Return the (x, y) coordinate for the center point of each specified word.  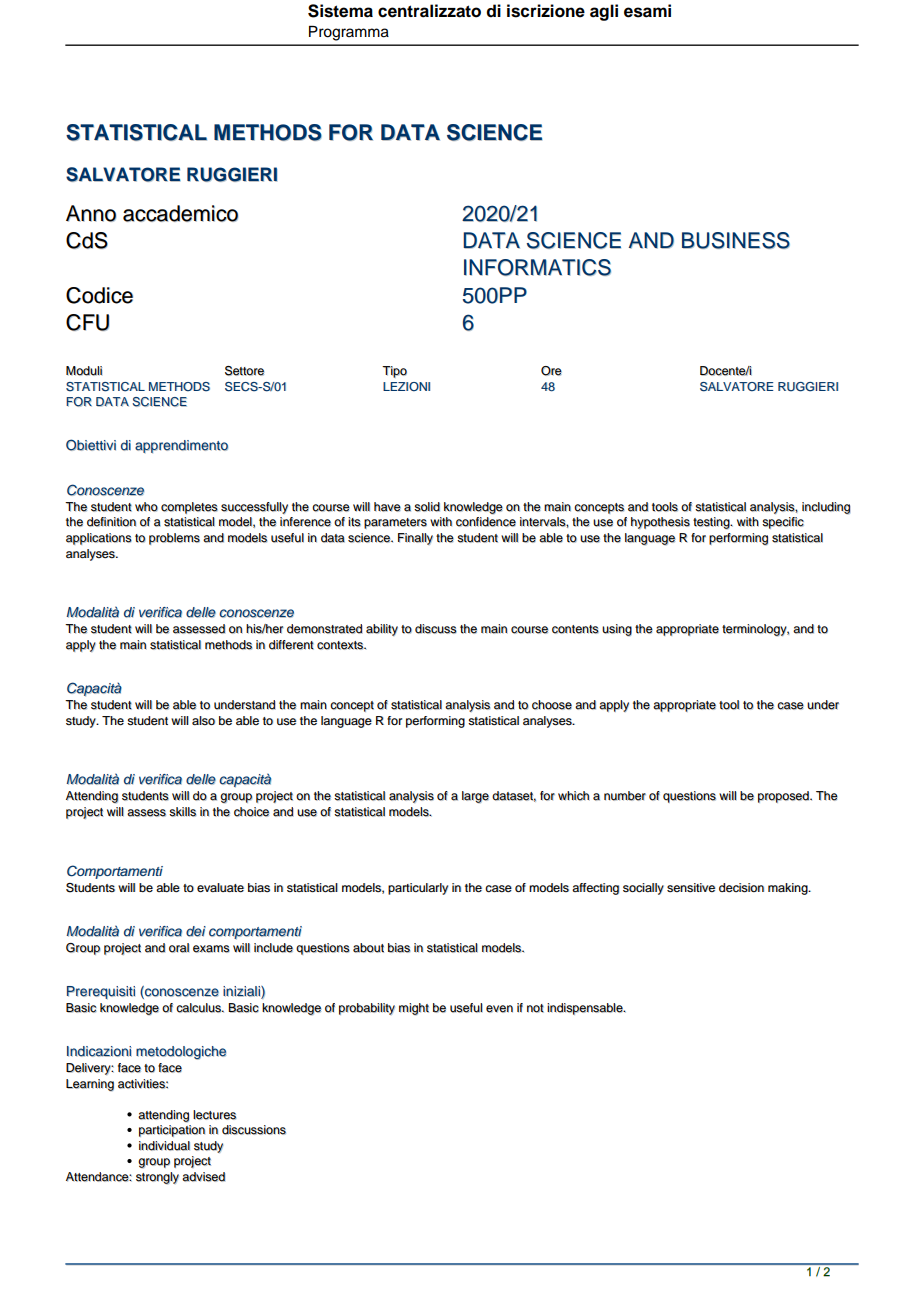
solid (427, 507)
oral (179, 948)
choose (552, 705)
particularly (418, 889)
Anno (91, 213)
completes (189, 508)
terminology (755, 630)
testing (713, 523)
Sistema (340, 11)
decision (741, 888)
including (826, 508)
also (203, 720)
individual (164, 1146)
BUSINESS (736, 240)
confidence (486, 522)
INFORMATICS (537, 267)
